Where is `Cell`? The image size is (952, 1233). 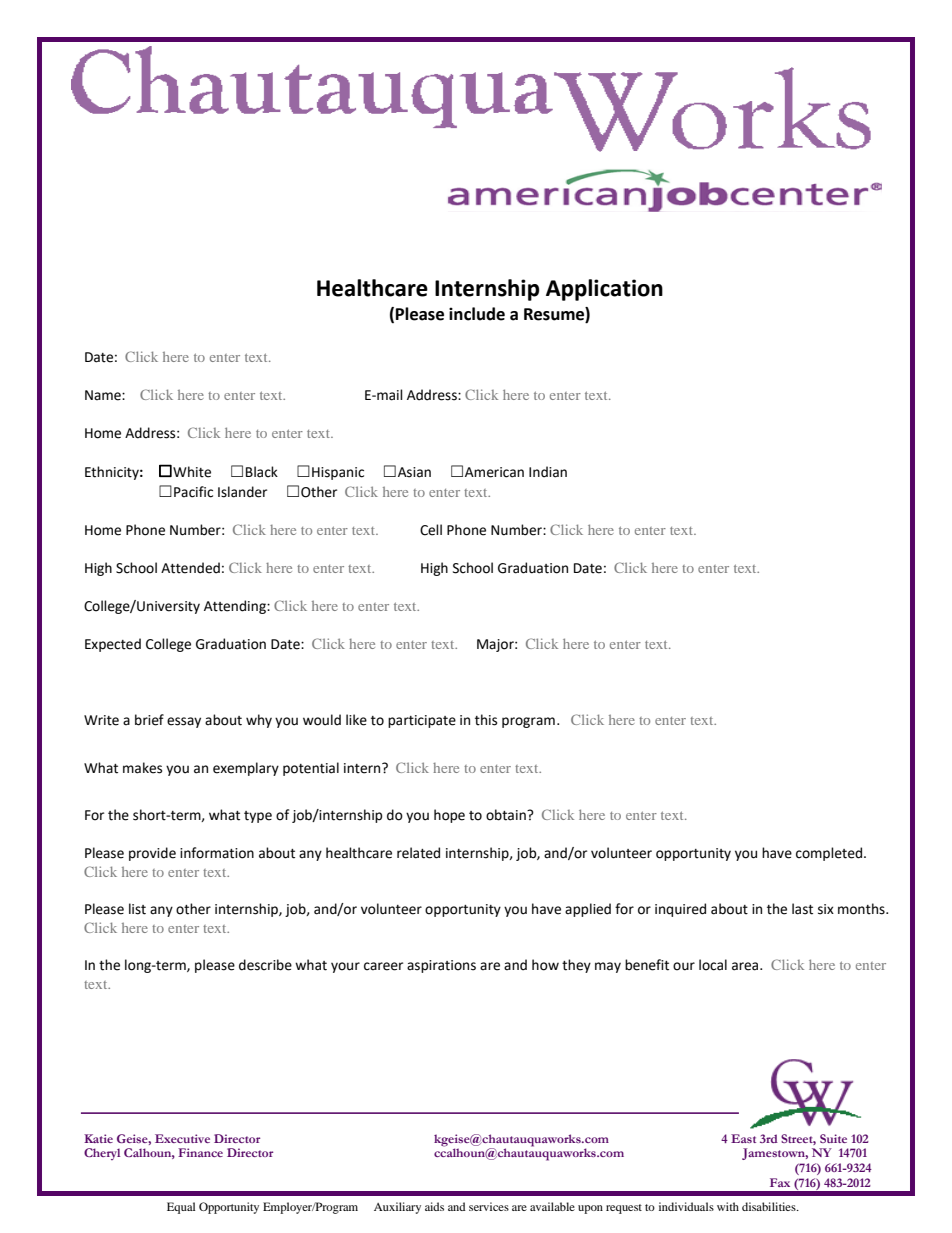 Cell is located at coordinates (431, 530).
